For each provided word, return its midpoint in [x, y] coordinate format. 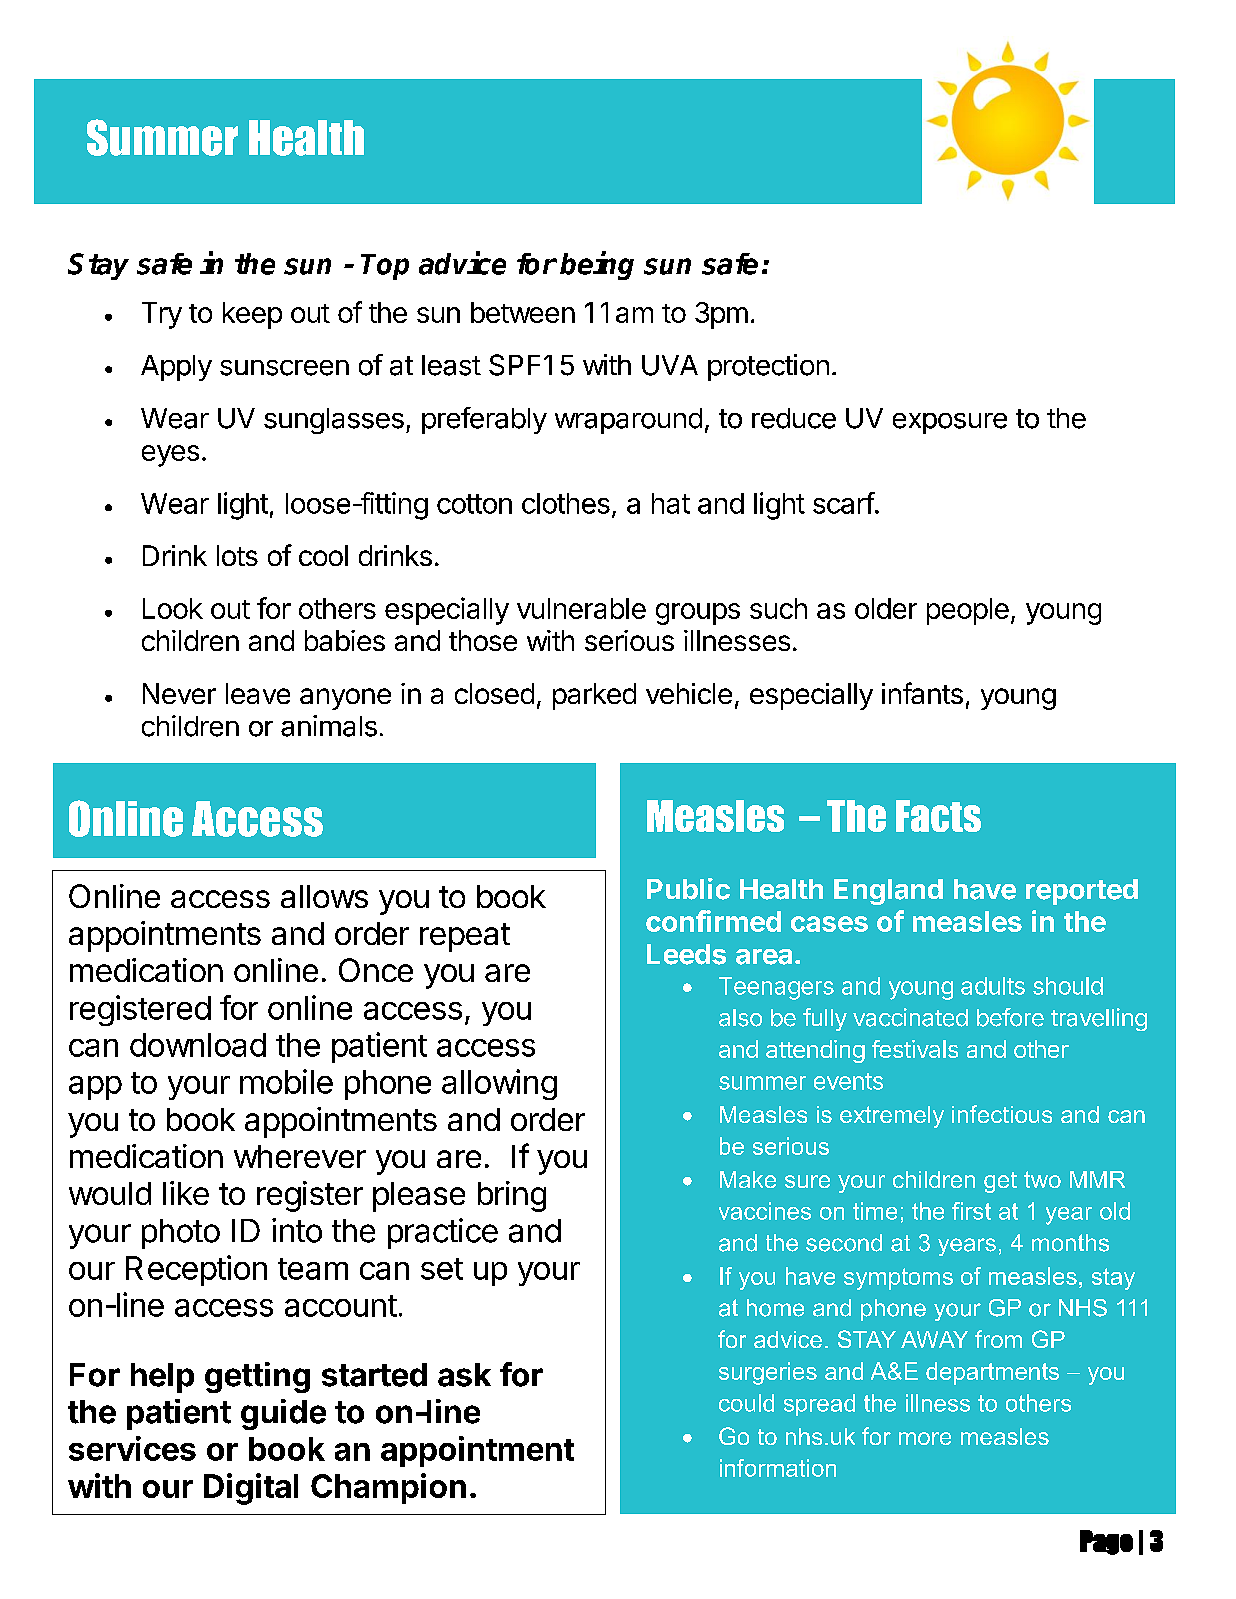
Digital [251, 1489]
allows [324, 896]
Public [688, 889]
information [778, 1468]
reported [1082, 892]
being [597, 265]
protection [768, 367]
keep [252, 315]
